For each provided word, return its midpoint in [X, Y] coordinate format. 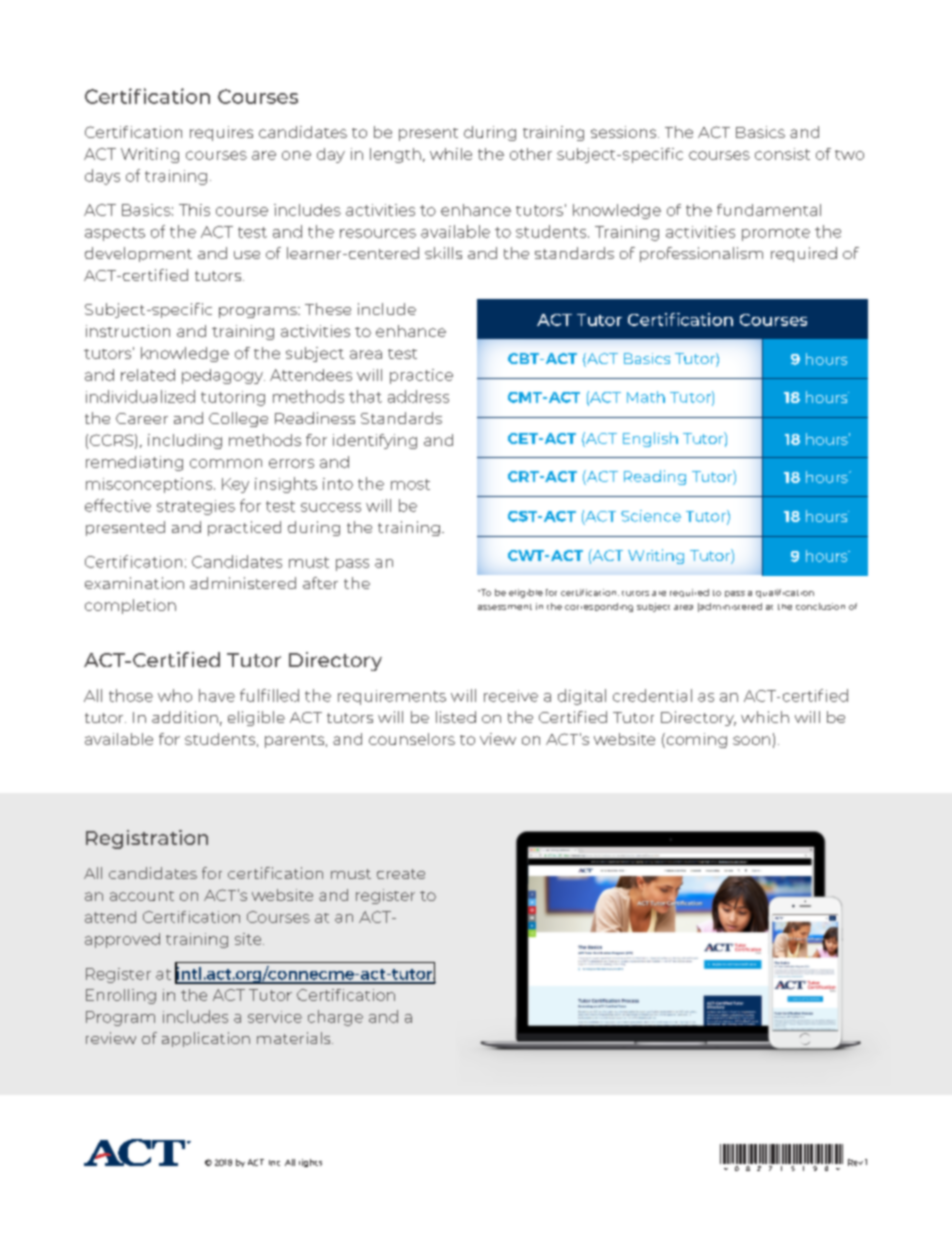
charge [335, 1018]
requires [221, 133]
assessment [505, 607]
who [175, 695]
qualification [785, 593]
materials [295, 1038]
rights [310, 1163]
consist [782, 154]
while [451, 154]
